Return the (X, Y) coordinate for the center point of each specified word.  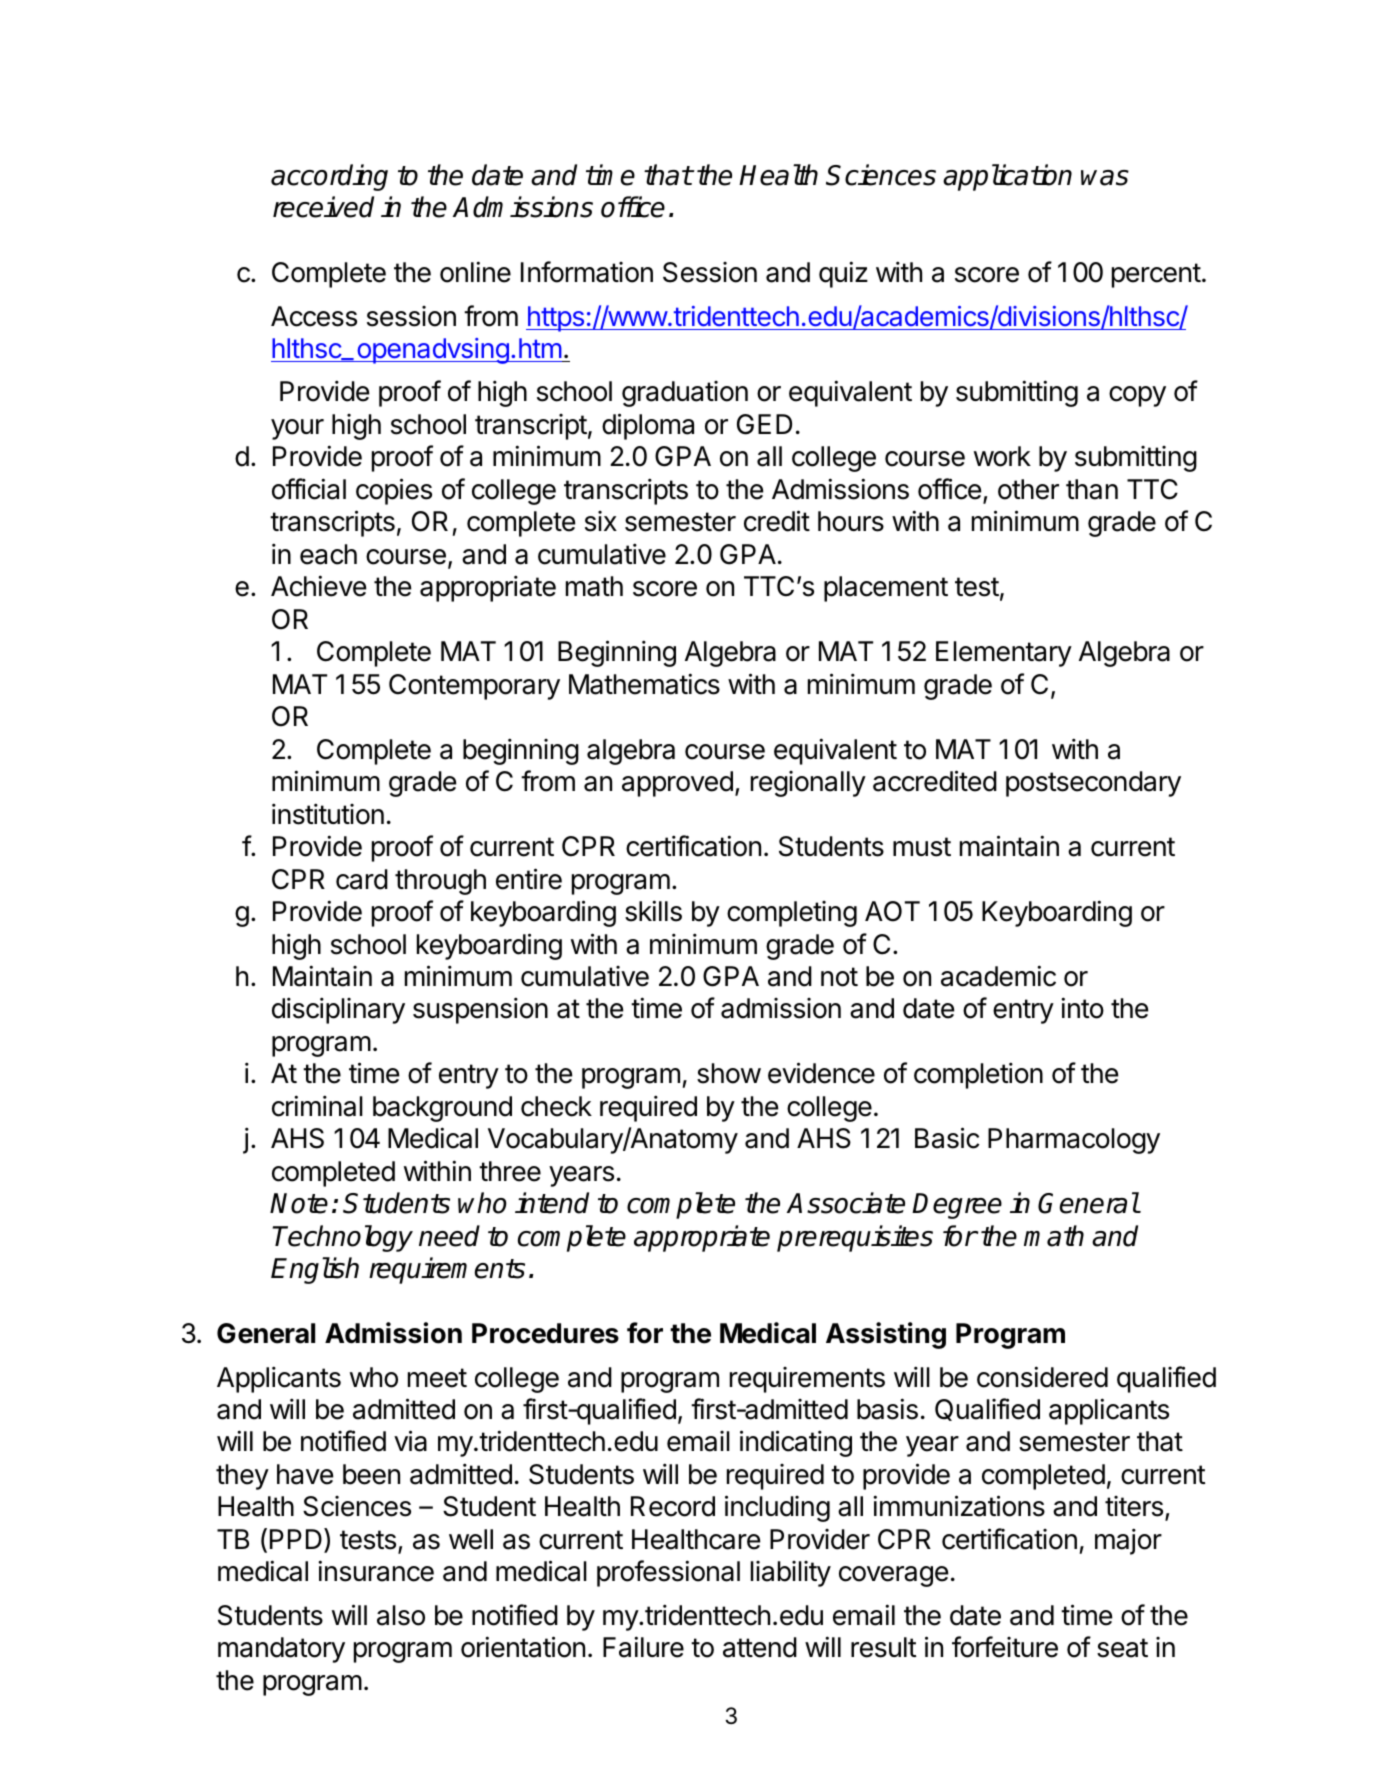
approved (677, 784)
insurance (376, 1571)
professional (668, 1573)
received (323, 207)
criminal (317, 1106)
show (729, 1073)
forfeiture (1005, 1647)
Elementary (1004, 654)
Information (587, 272)
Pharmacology (1074, 1141)
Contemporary (474, 687)
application (1007, 177)
